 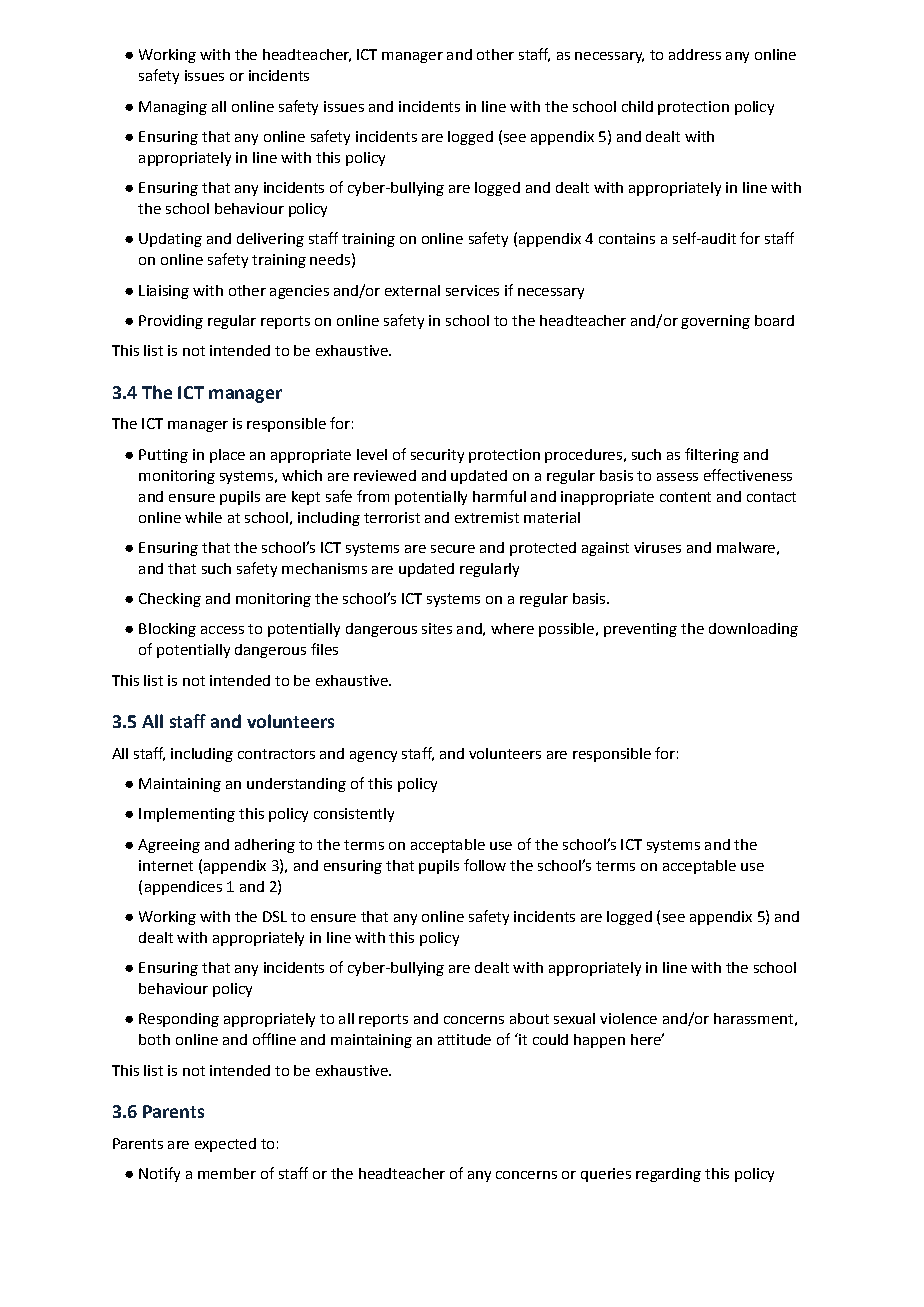 What do you see at coordinates (753, 630) in the page?
I see `downloading` at bounding box center [753, 630].
